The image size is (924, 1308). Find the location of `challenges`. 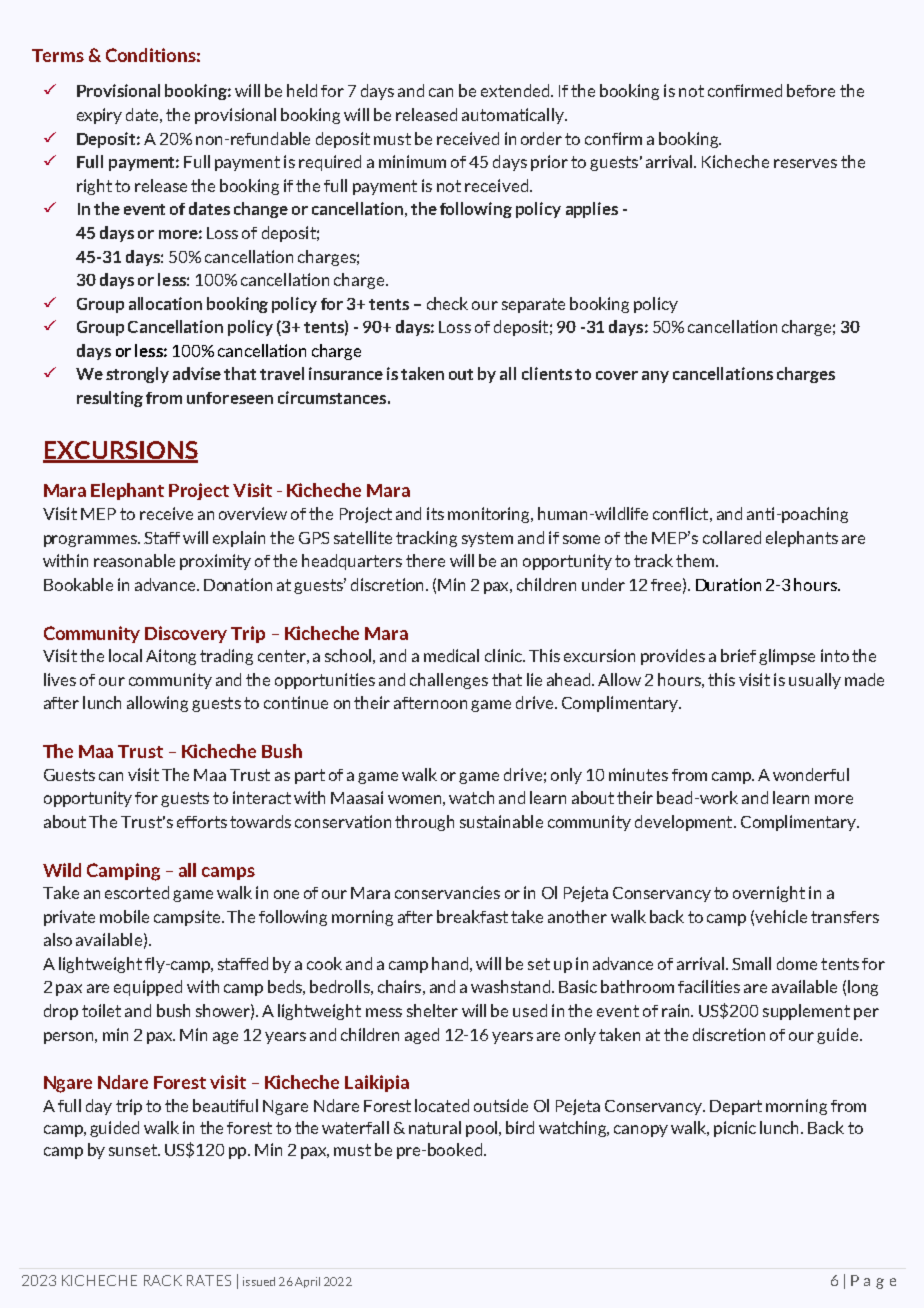

challenges is located at coordinates (449, 681).
